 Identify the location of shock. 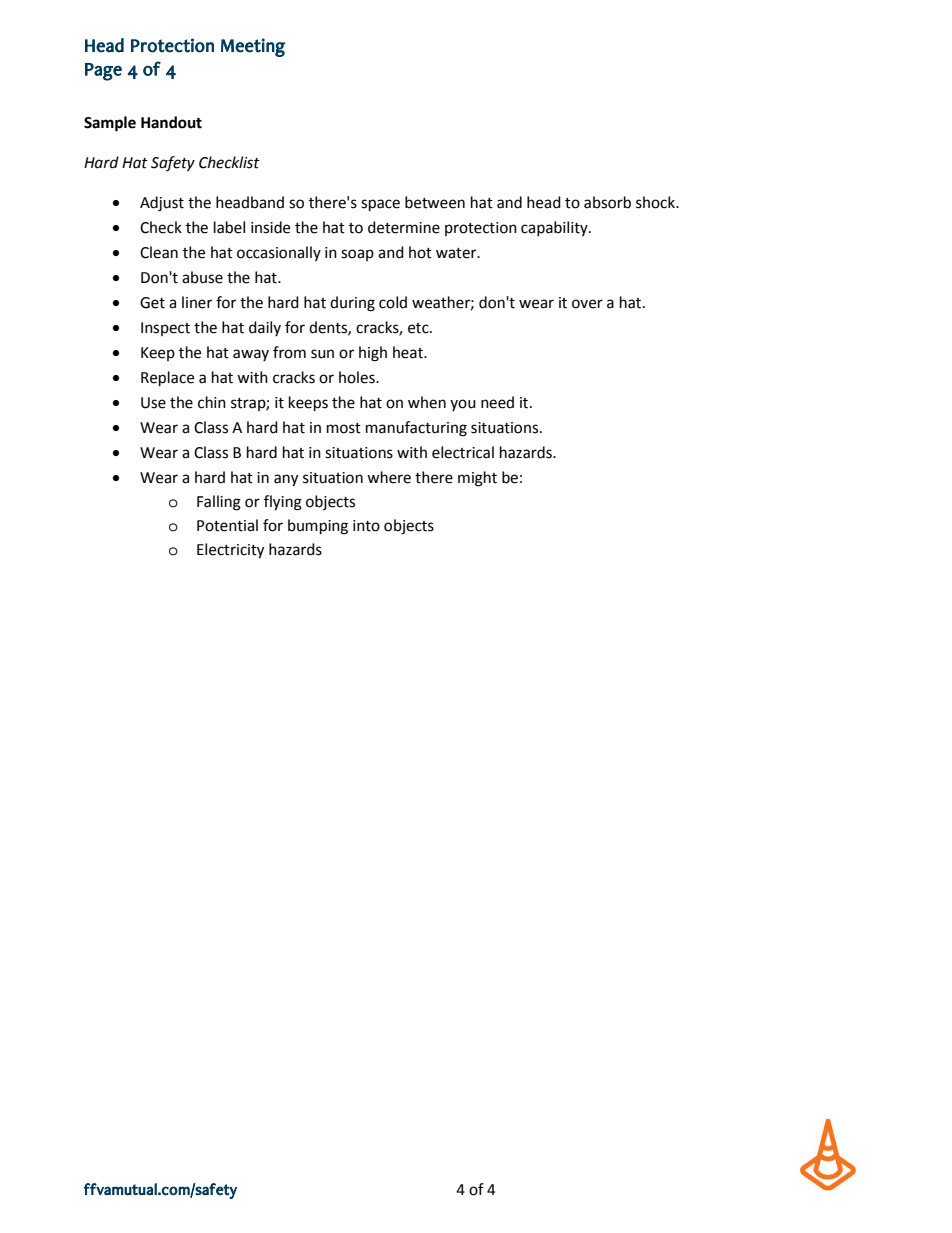
(656, 202).
